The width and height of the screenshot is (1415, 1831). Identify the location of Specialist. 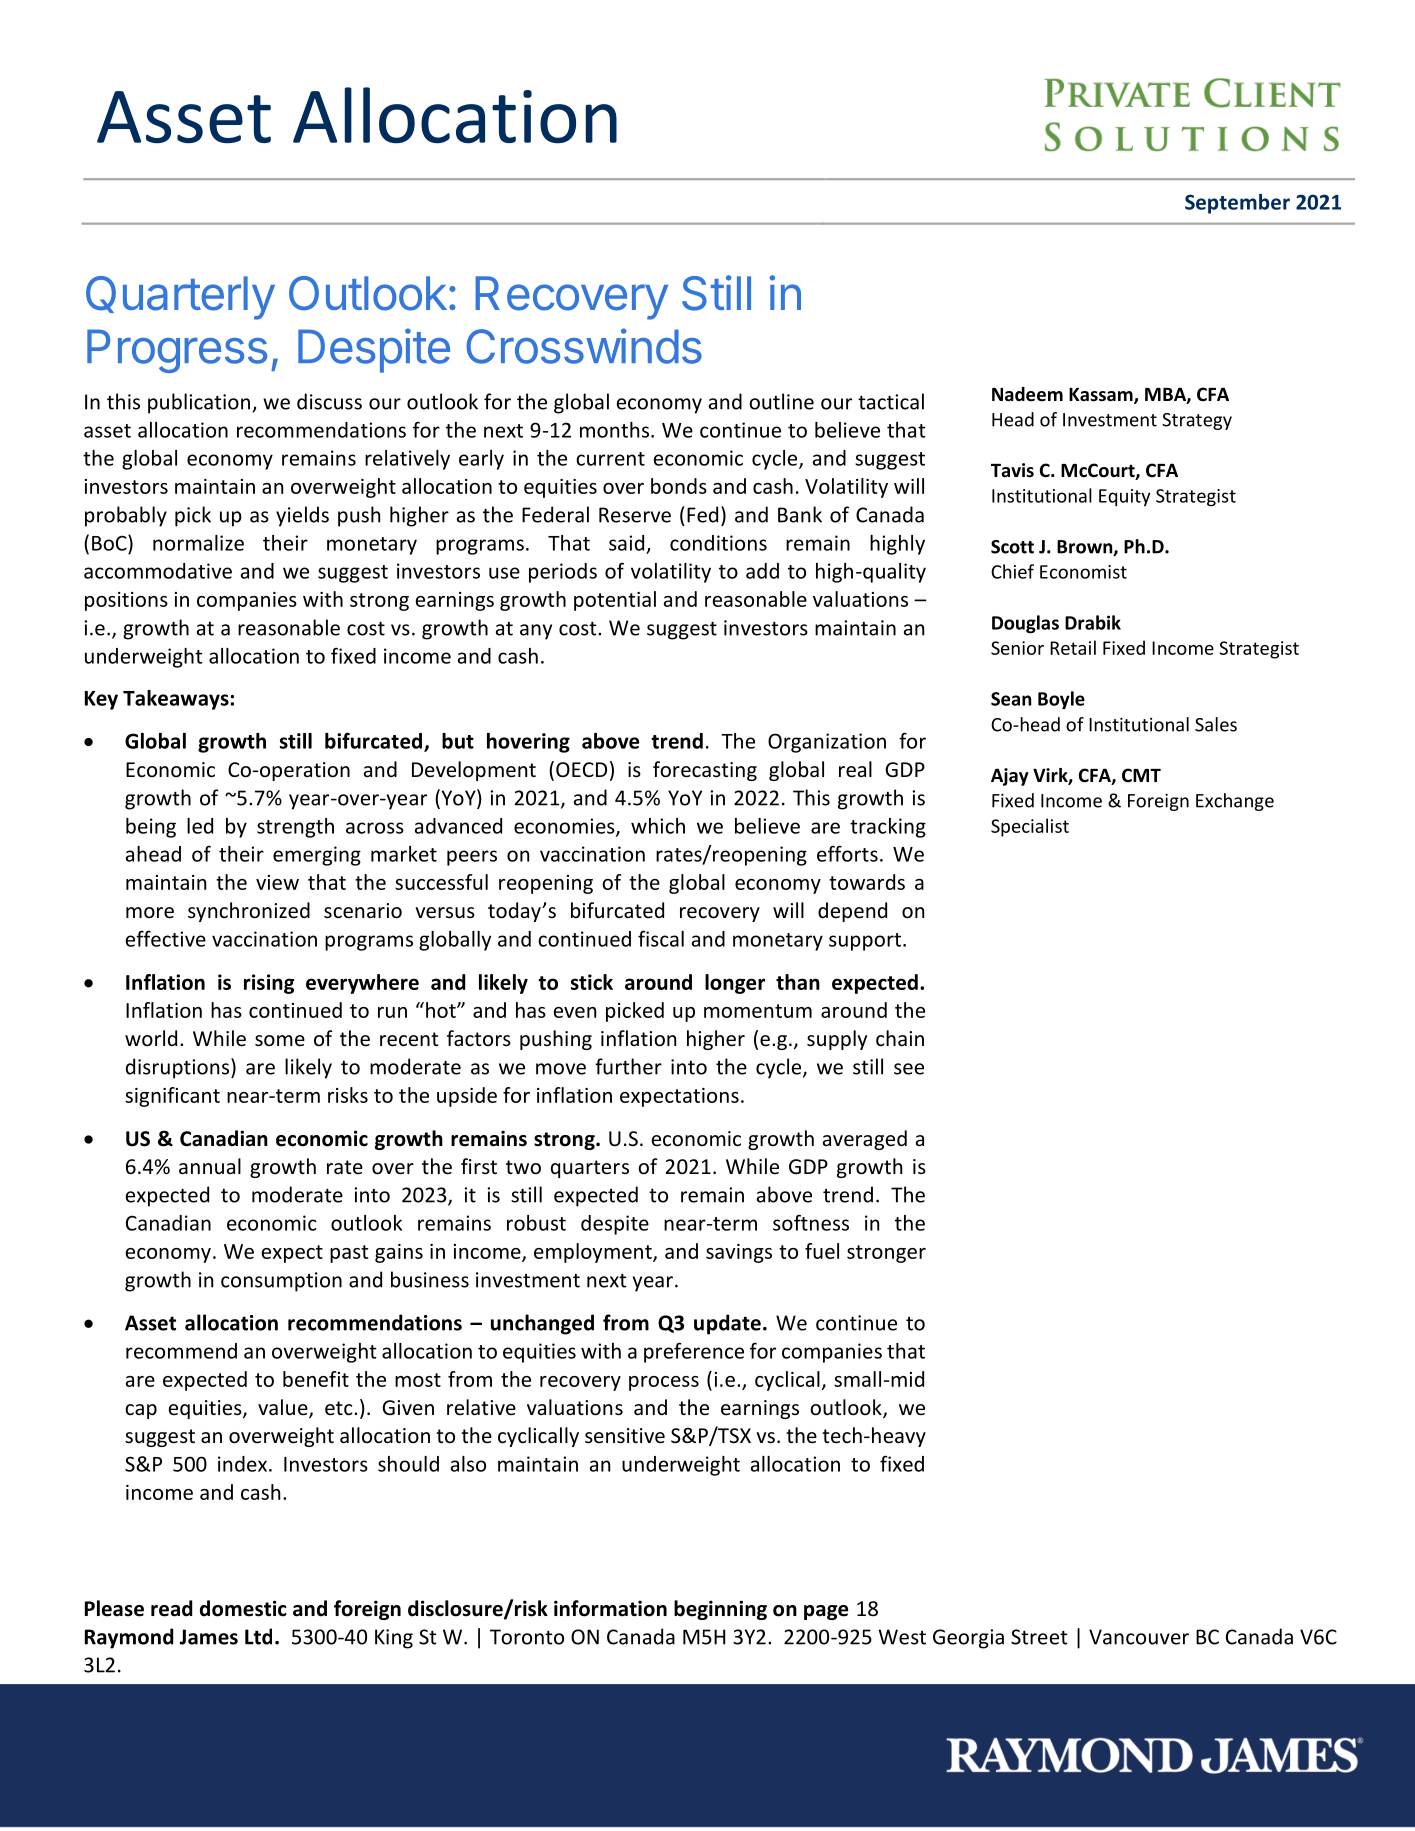
(1030, 827).
